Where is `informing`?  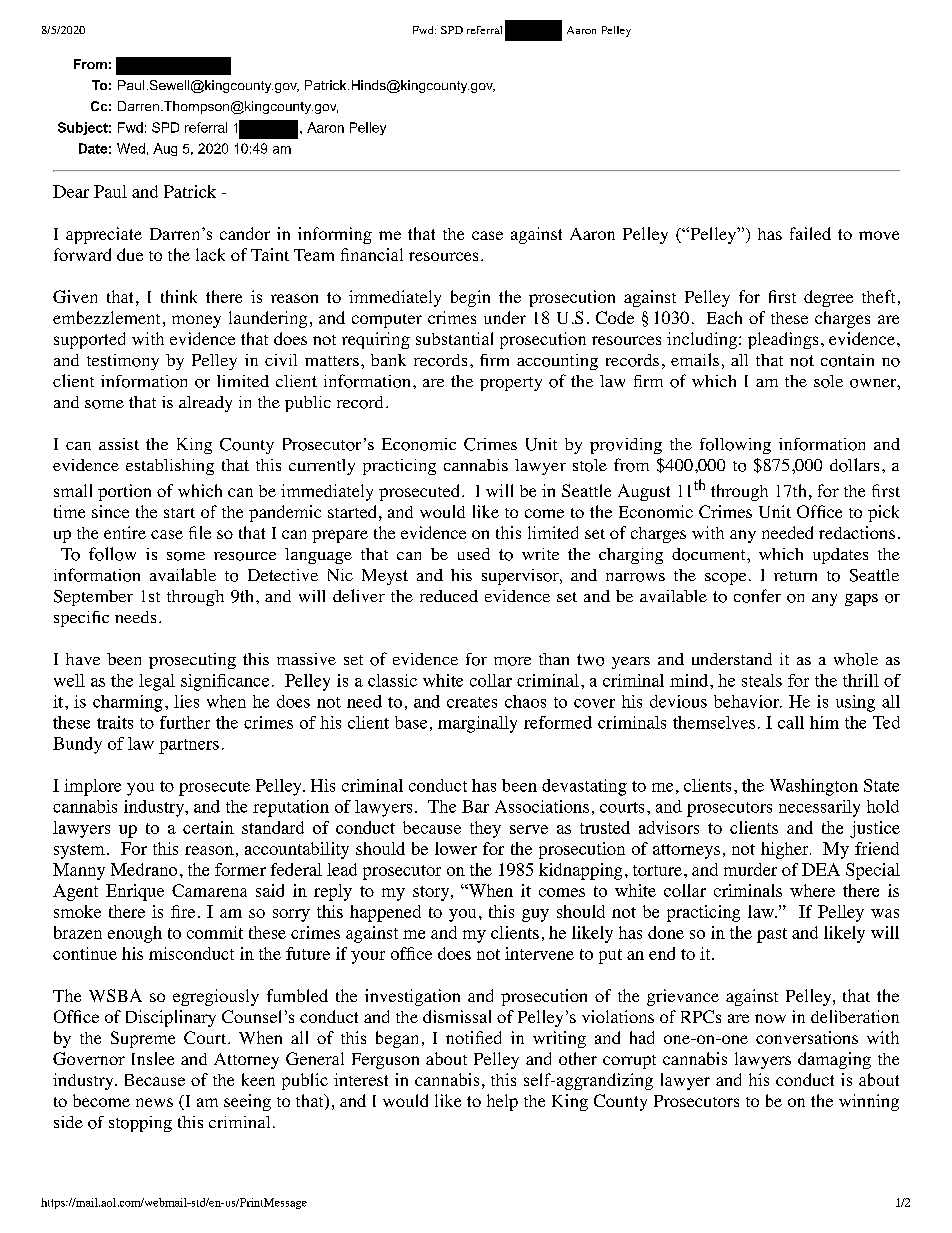
informing is located at coordinates (335, 235).
